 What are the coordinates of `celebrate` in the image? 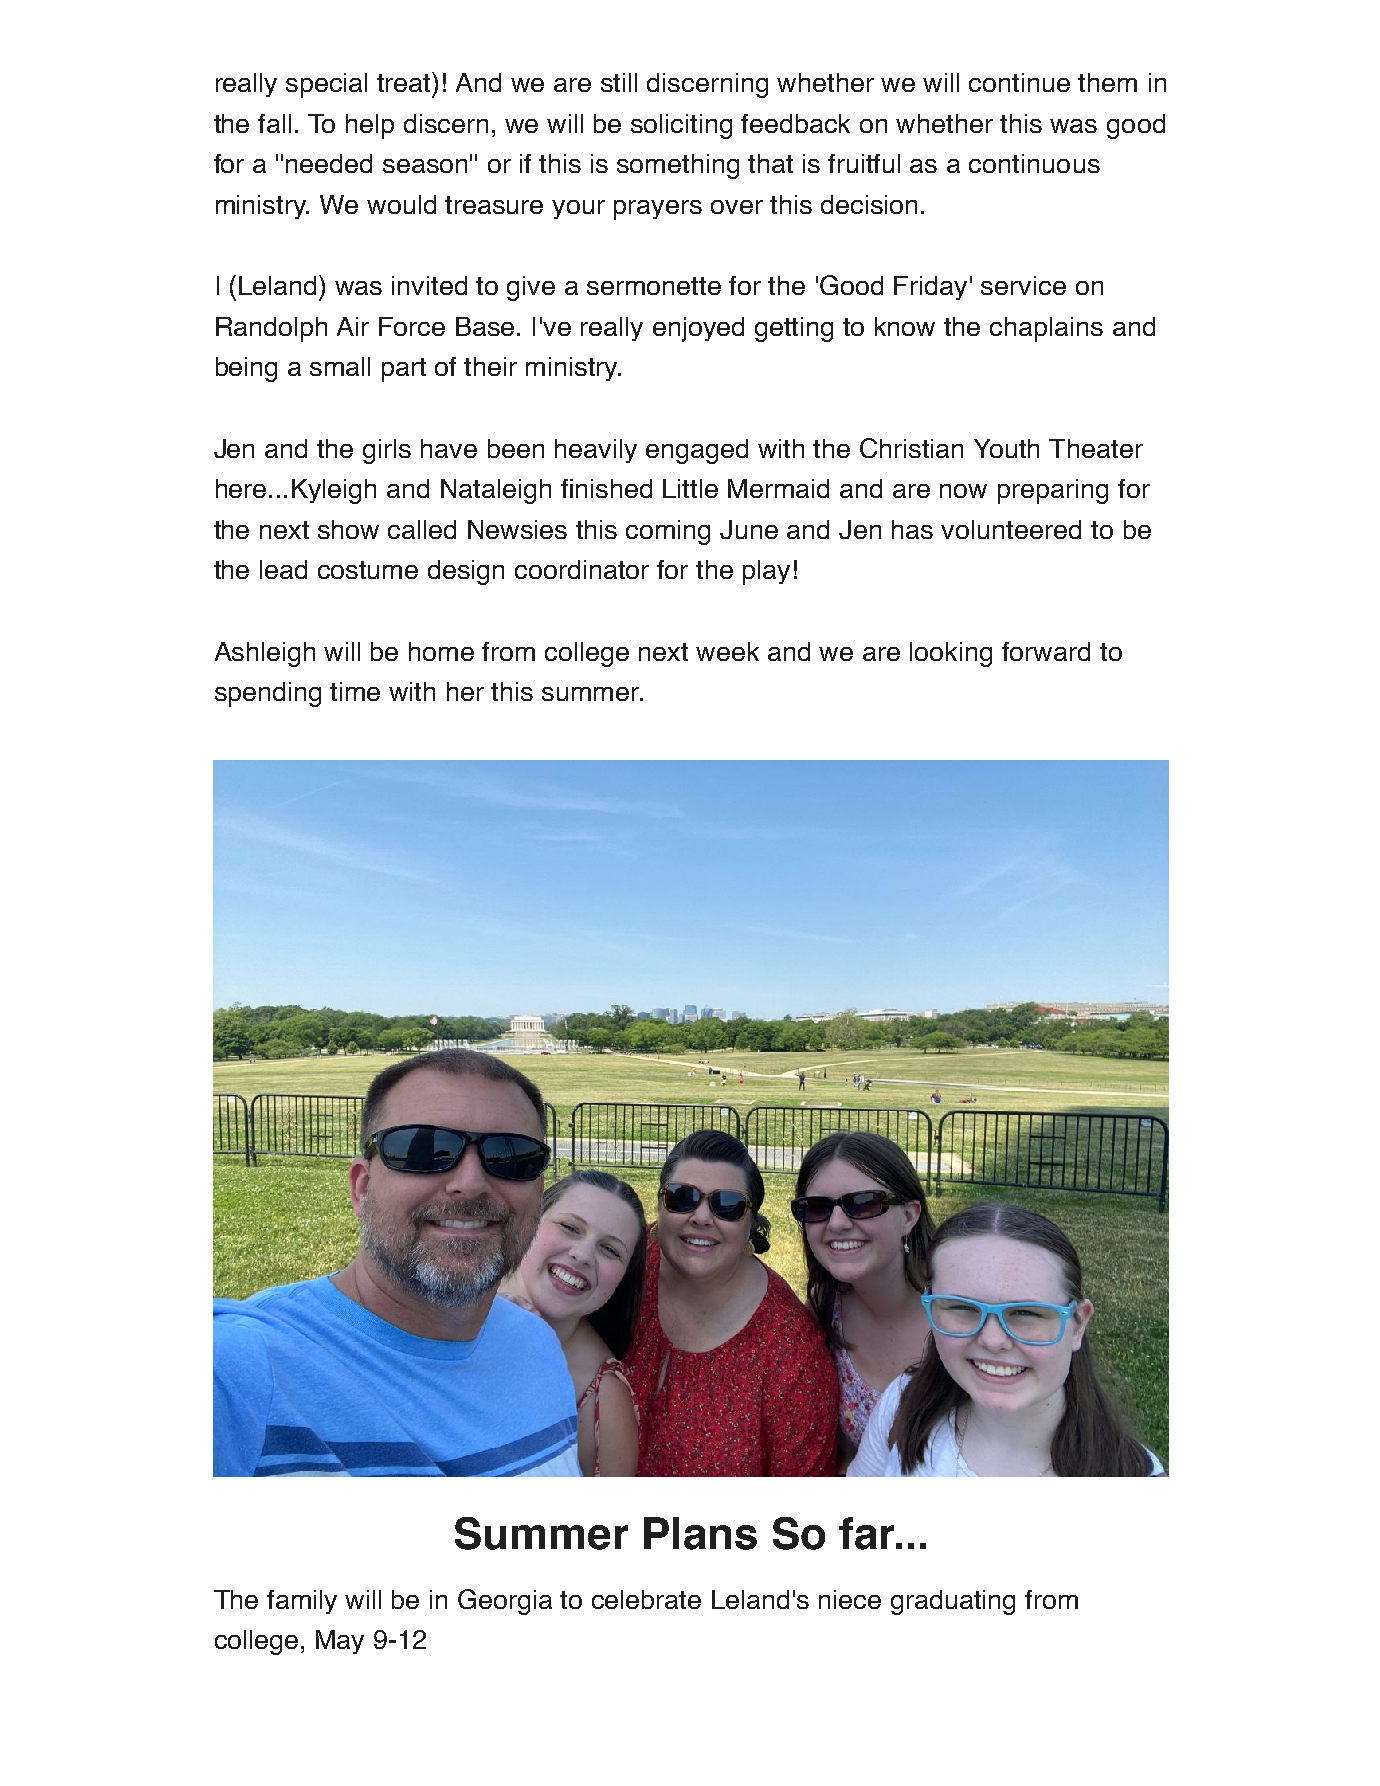 It's located at (646, 1599).
